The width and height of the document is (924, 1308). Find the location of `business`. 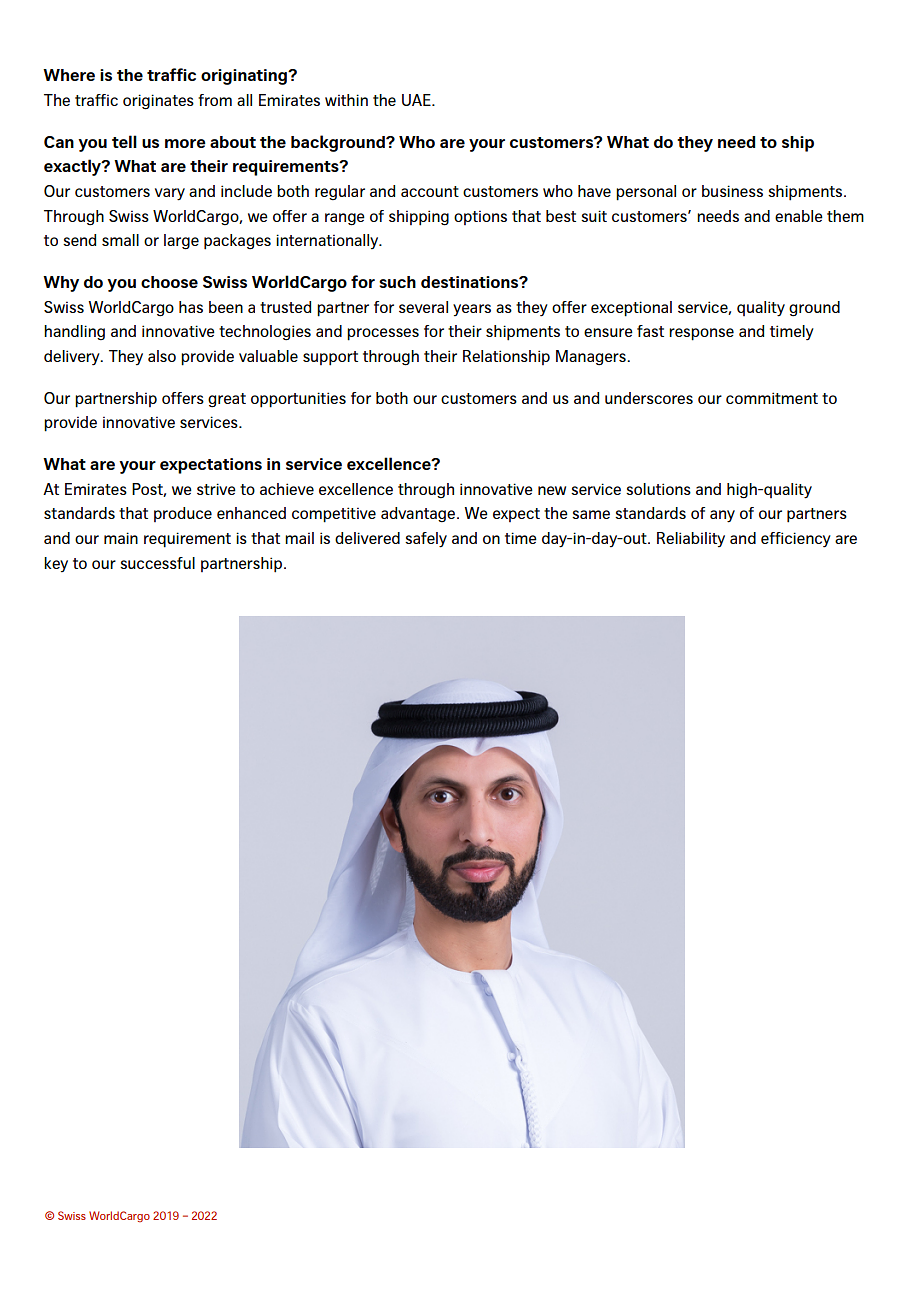

business is located at coordinates (732, 191).
